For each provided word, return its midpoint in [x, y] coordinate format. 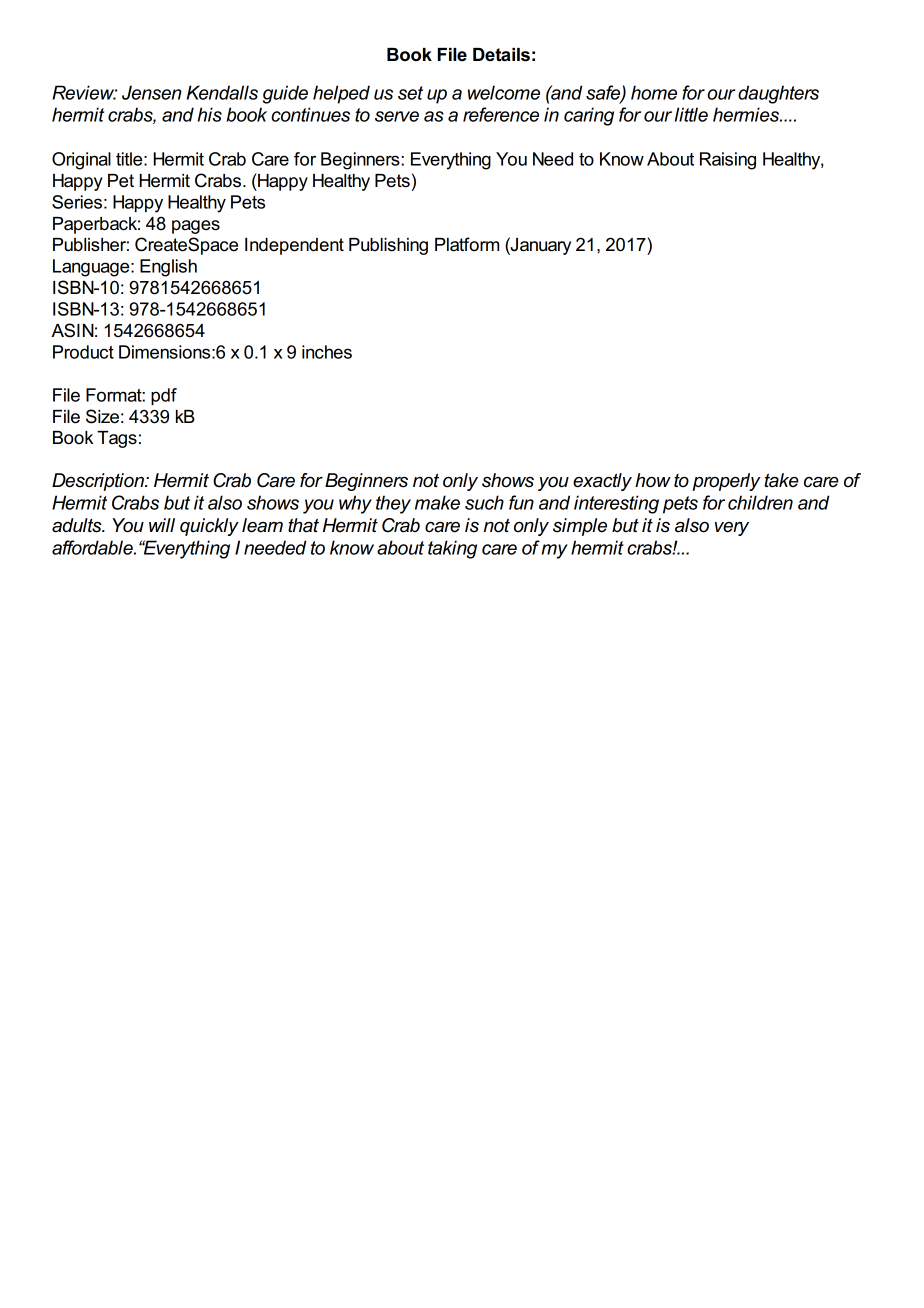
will [162, 525]
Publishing [388, 246]
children [760, 502]
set [410, 93]
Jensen [152, 92]
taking [452, 549]
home [654, 92]
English [168, 268]
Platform [467, 244]
